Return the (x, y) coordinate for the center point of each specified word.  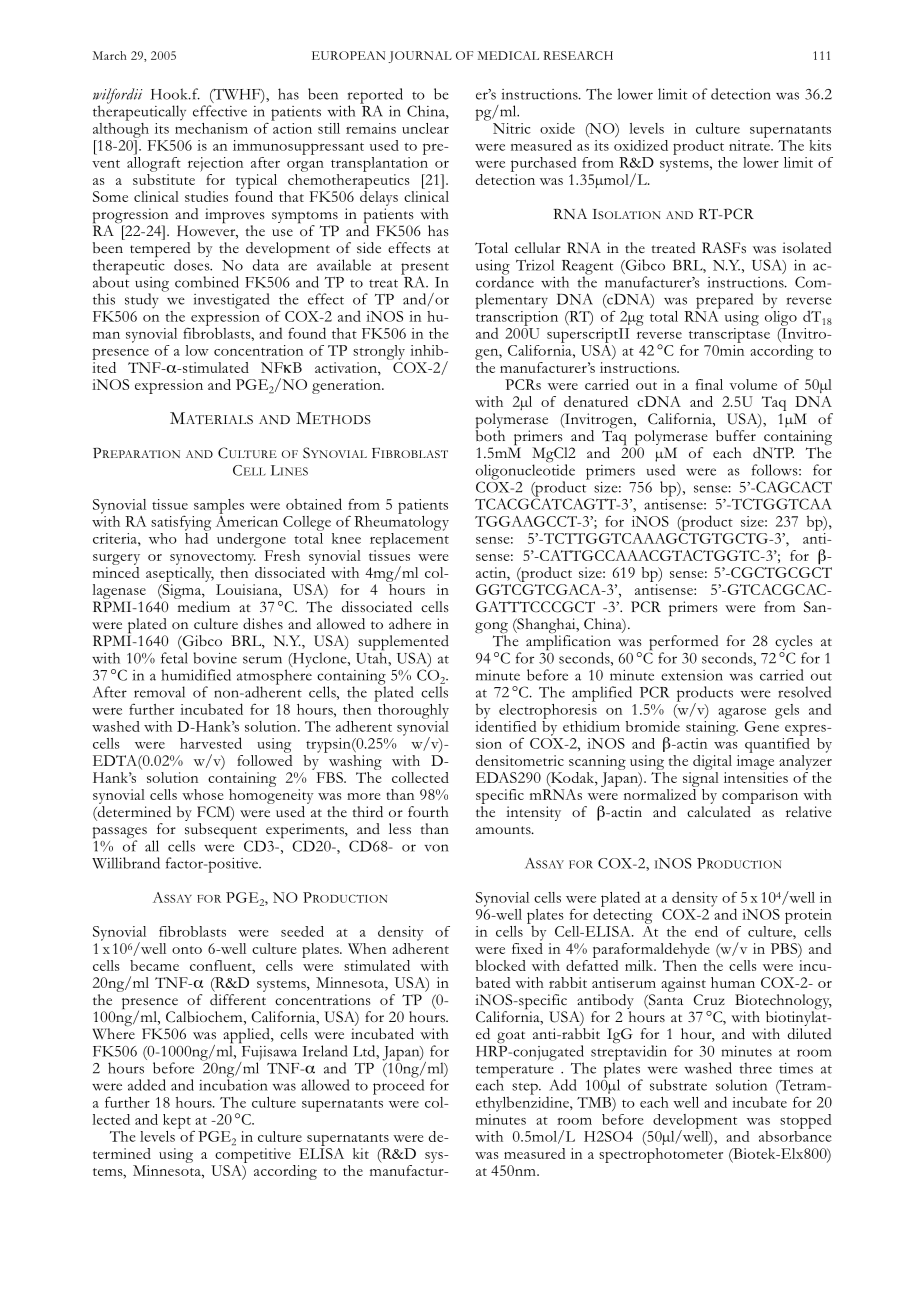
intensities (756, 777)
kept (177, 1121)
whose (203, 794)
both (490, 434)
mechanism (211, 128)
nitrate (751, 145)
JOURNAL (420, 57)
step (526, 1088)
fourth (428, 811)
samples (219, 506)
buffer (736, 435)
